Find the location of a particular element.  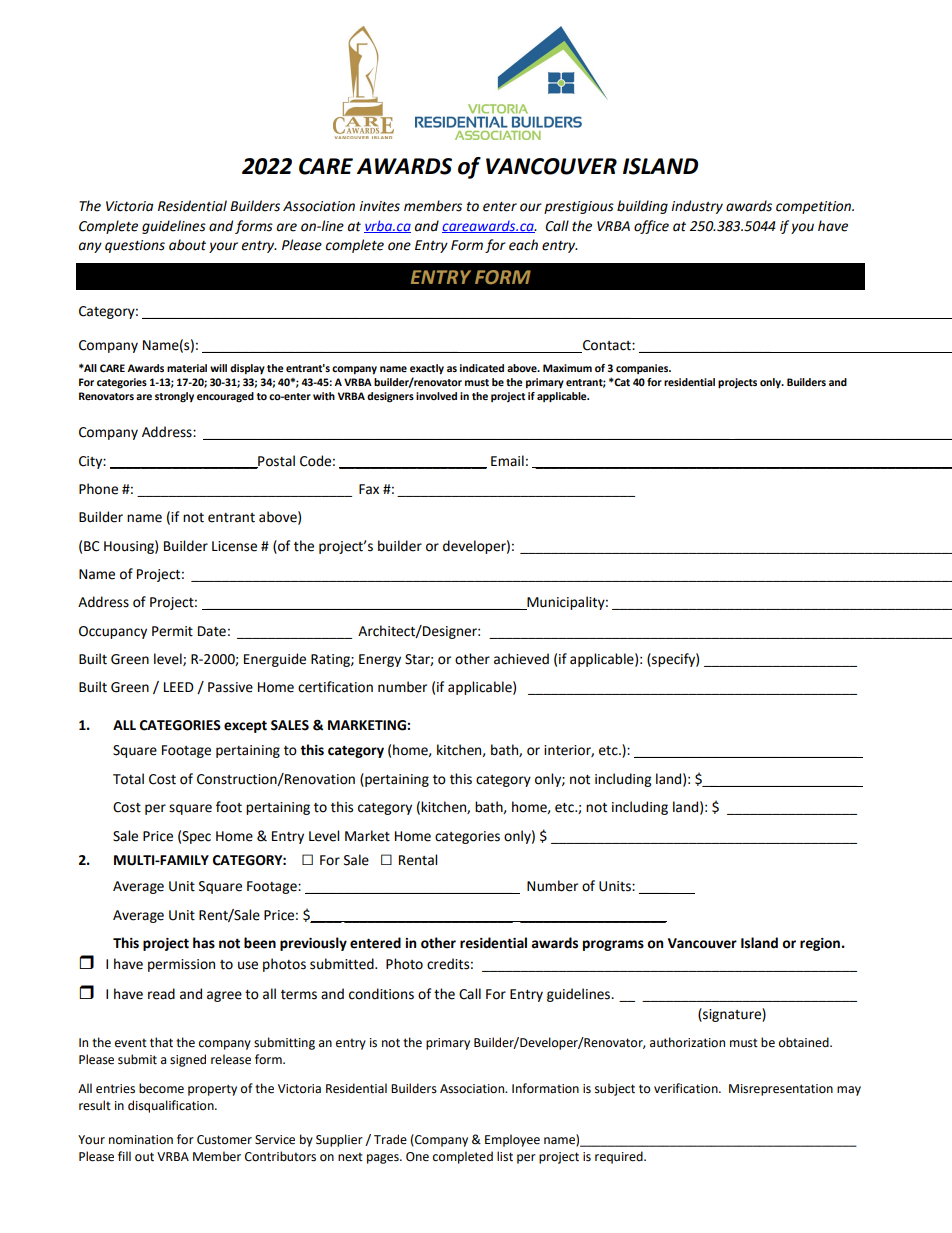

achieved is located at coordinates (521, 659).
